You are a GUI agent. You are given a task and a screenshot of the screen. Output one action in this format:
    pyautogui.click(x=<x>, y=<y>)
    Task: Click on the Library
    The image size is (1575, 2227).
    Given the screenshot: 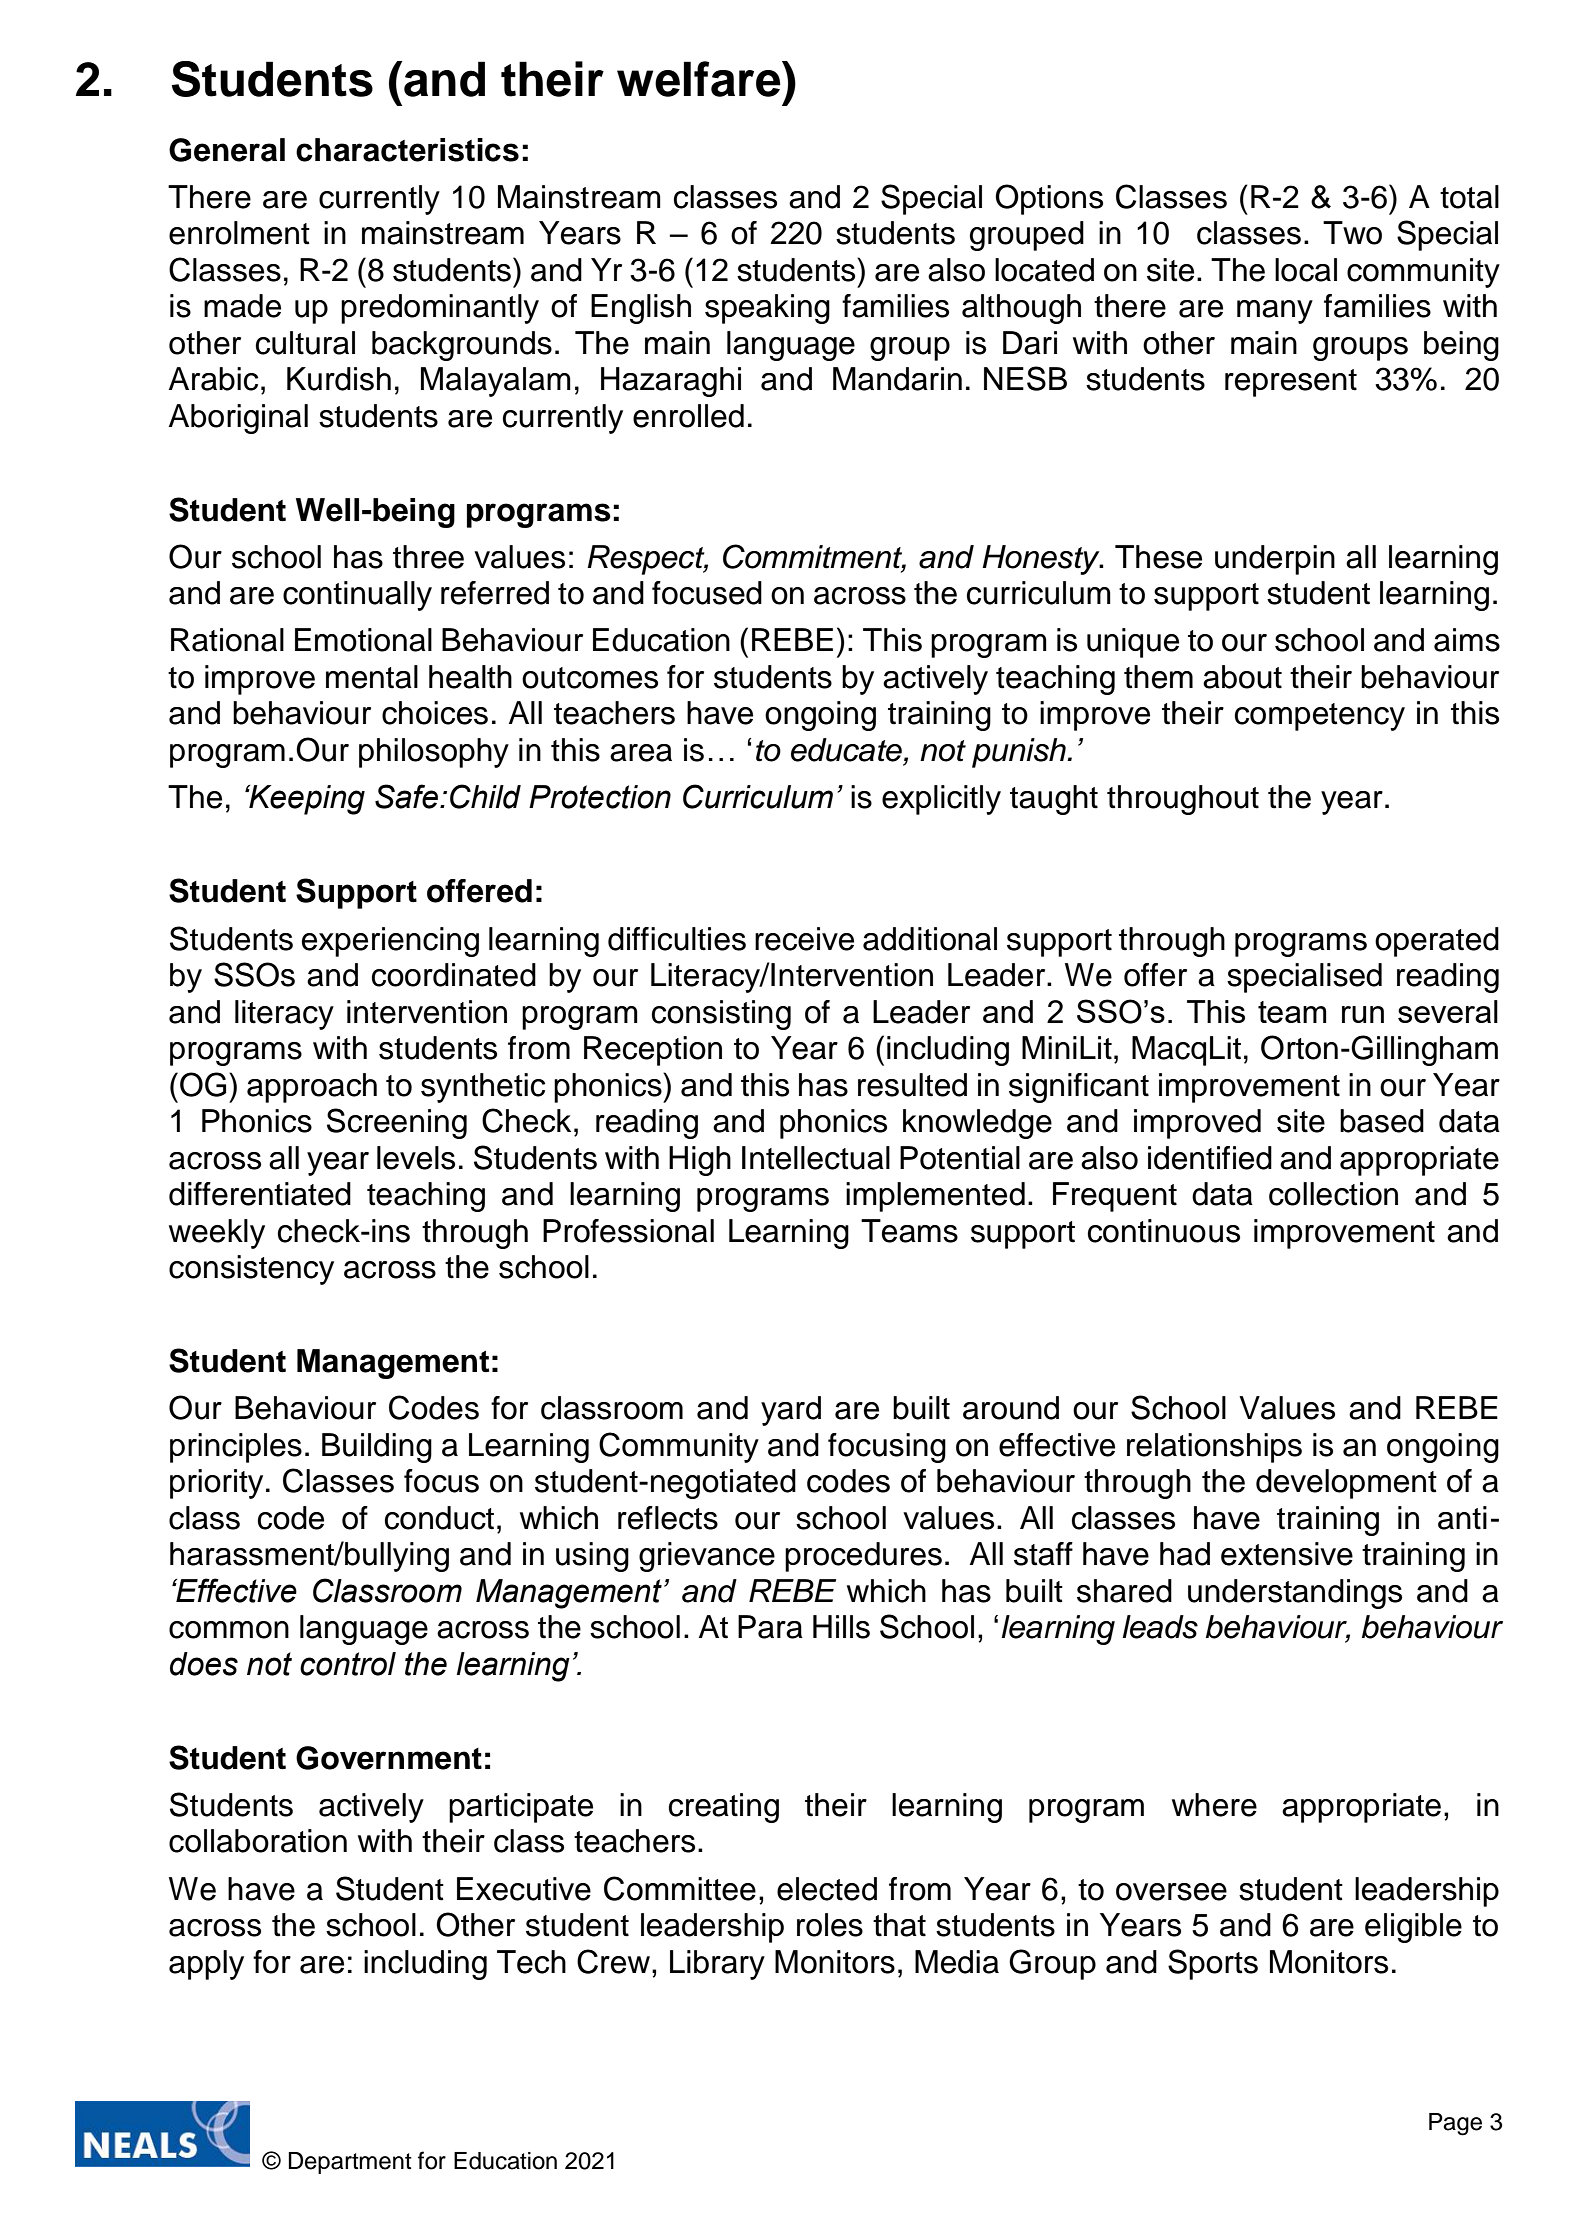 What is the action you would take?
    pyautogui.click(x=717, y=1965)
